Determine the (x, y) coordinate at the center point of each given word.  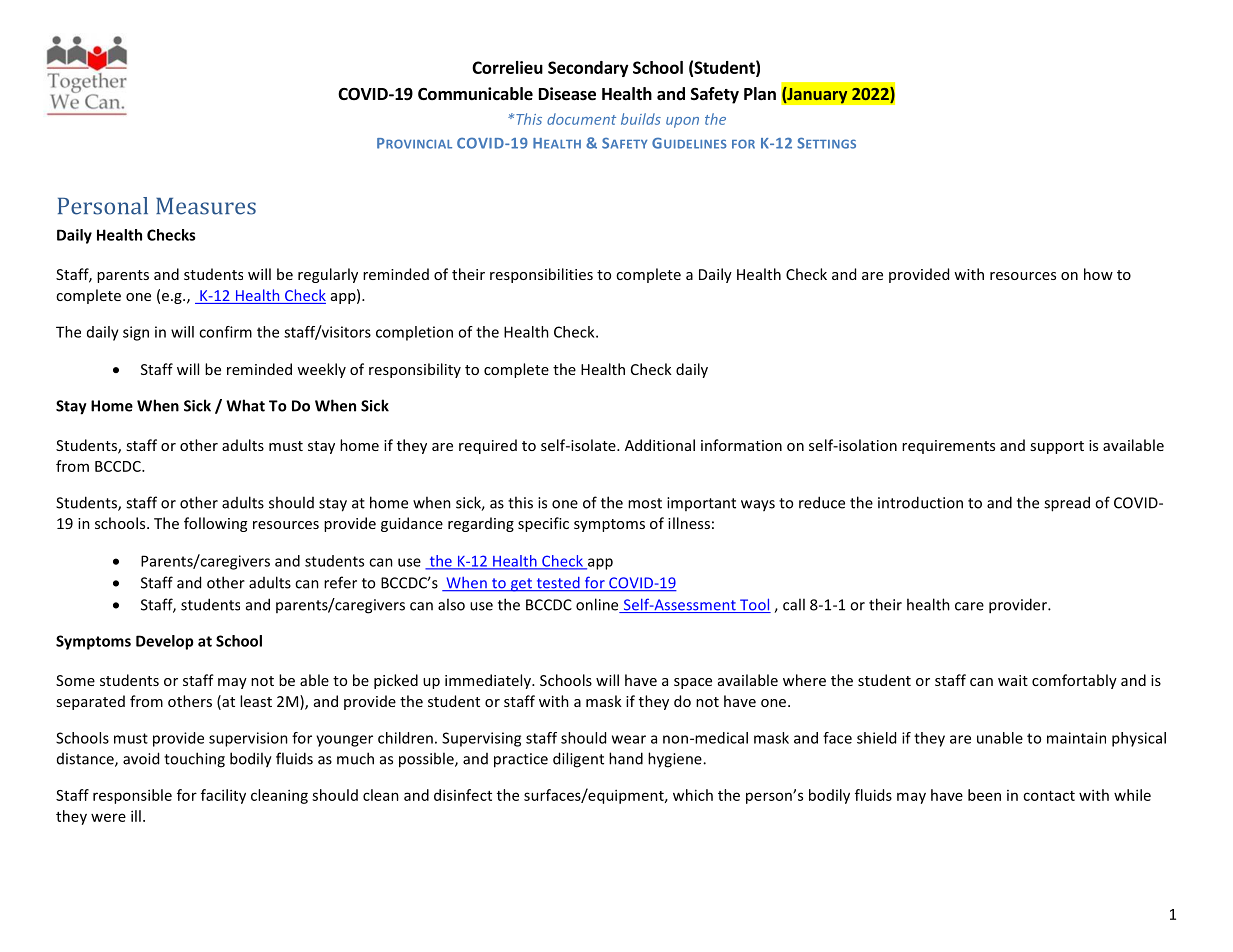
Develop (165, 642)
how (1098, 274)
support (1057, 447)
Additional (660, 445)
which (693, 795)
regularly (328, 275)
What (245, 405)
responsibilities (541, 275)
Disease (567, 94)
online (598, 605)
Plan (760, 93)
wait (1013, 680)
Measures (206, 206)
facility (223, 796)
